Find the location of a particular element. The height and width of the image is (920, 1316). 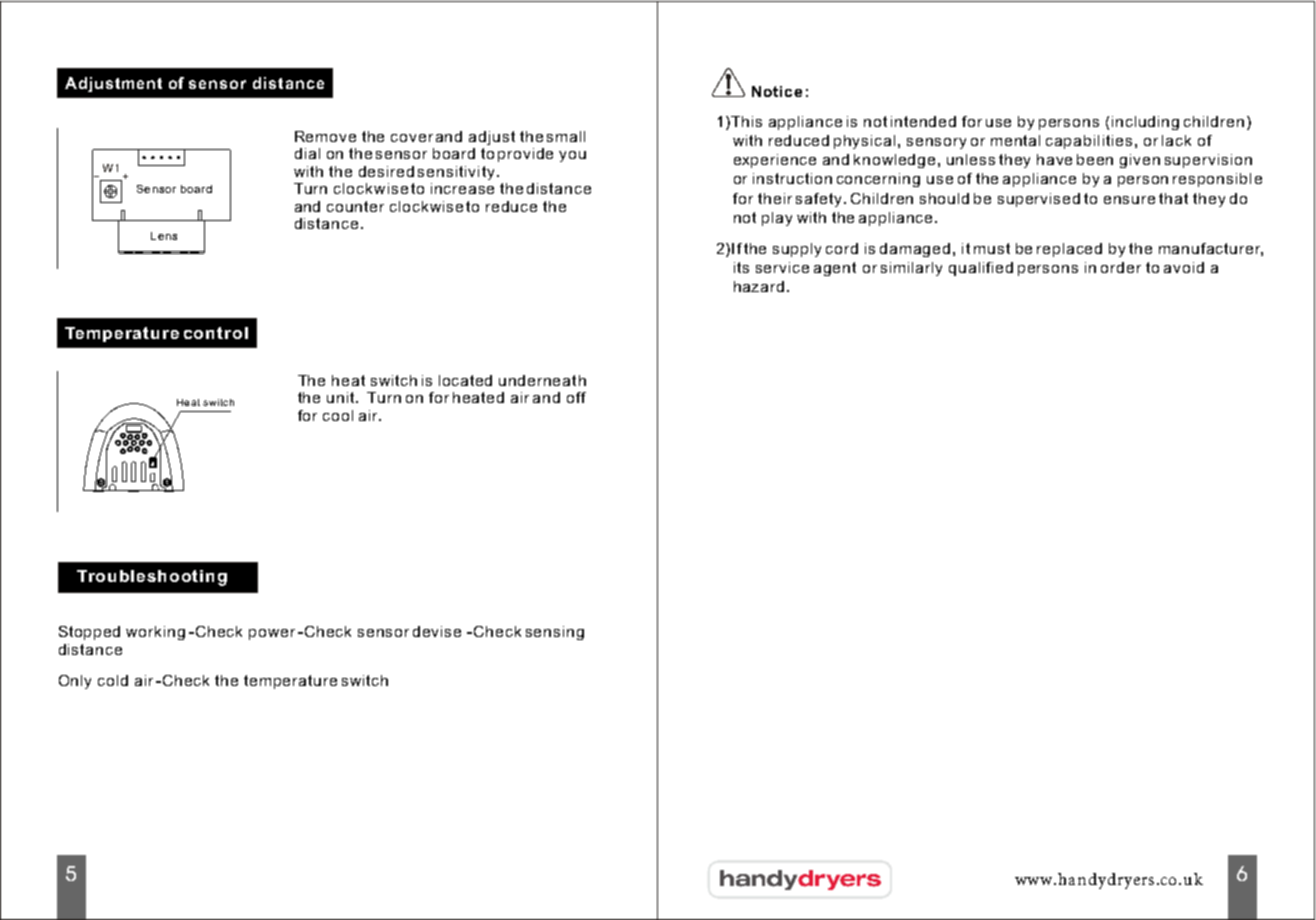

off is located at coordinates (576, 397).
